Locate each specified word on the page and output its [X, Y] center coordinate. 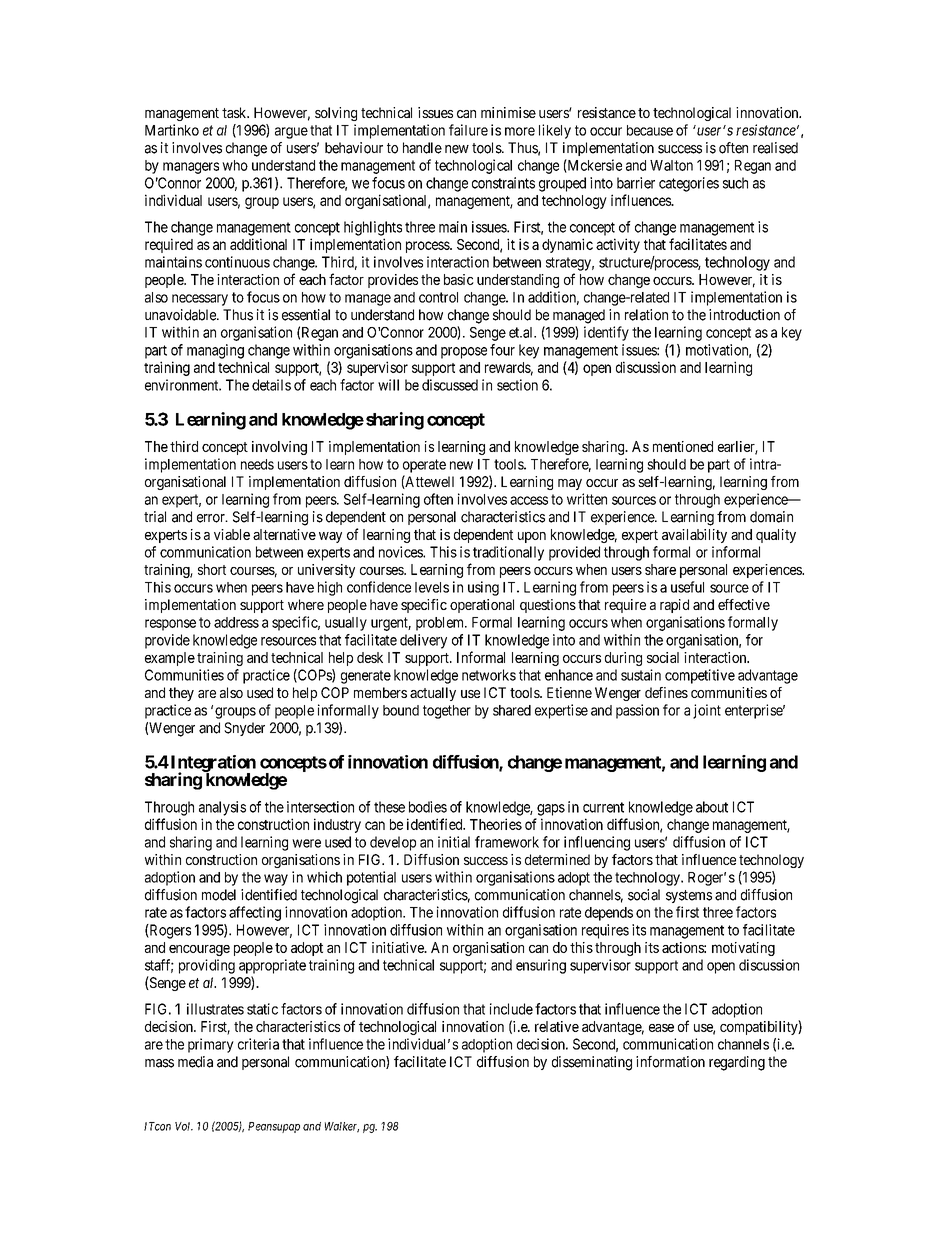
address [236, 622]
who [235, 165]
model [219, 895]
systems [689, 896]
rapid [674, 606]
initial [454, 842]
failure [468, 130]
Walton [671, 165]
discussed [450, 385]
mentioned [683, 446]
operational [482, 606]
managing [215, 351]
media [195, 1062]
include [511, 1009]
